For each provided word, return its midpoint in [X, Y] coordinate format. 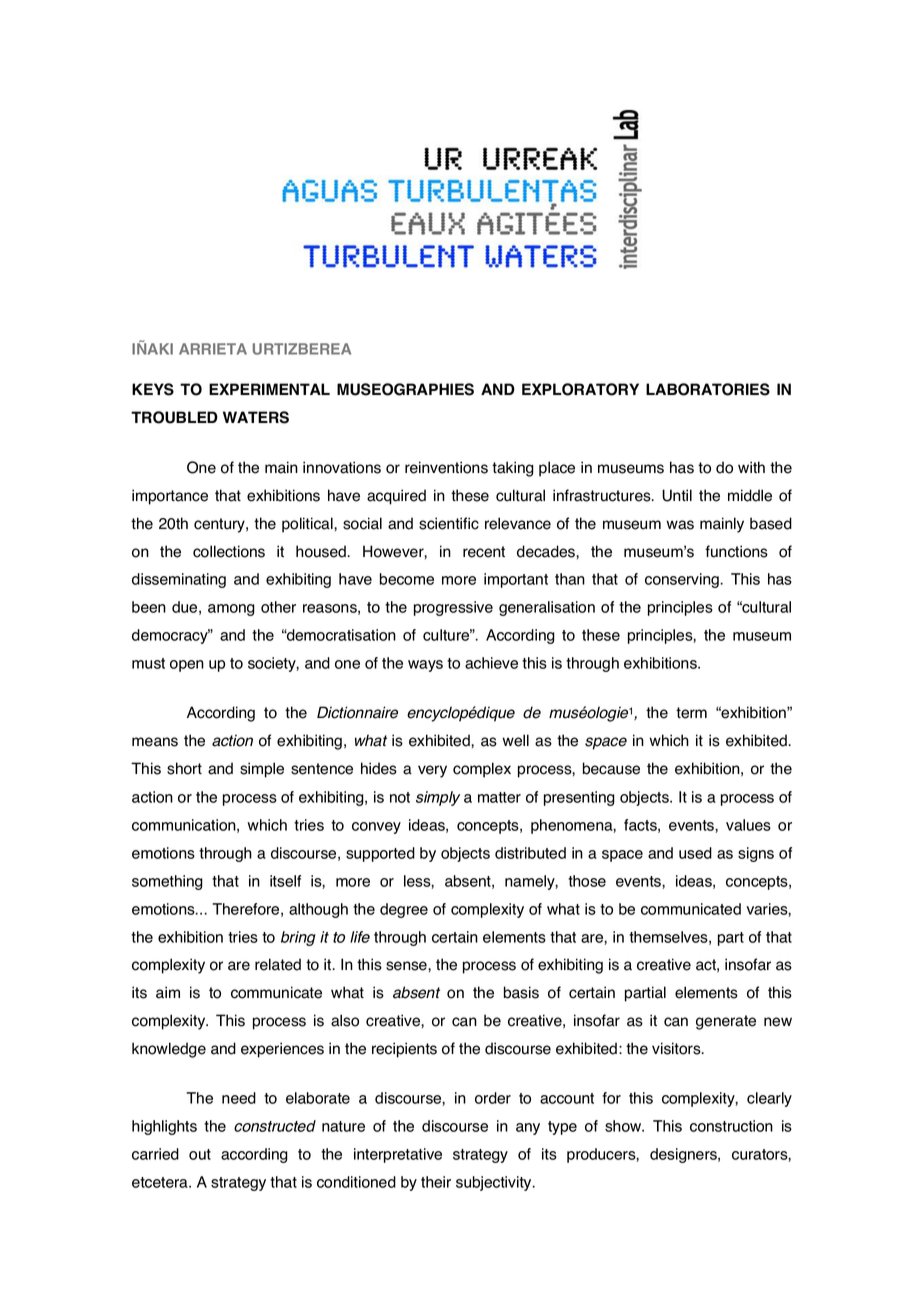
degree [404, 910]
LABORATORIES [708, 389]
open [187, 666]
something [167, 882]
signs [756, 854]
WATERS [256, 417]
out [200, 1154]
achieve [491, 663]
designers [684, 1155]
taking [513, 469]
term [691, 713]
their [436, 1182]
